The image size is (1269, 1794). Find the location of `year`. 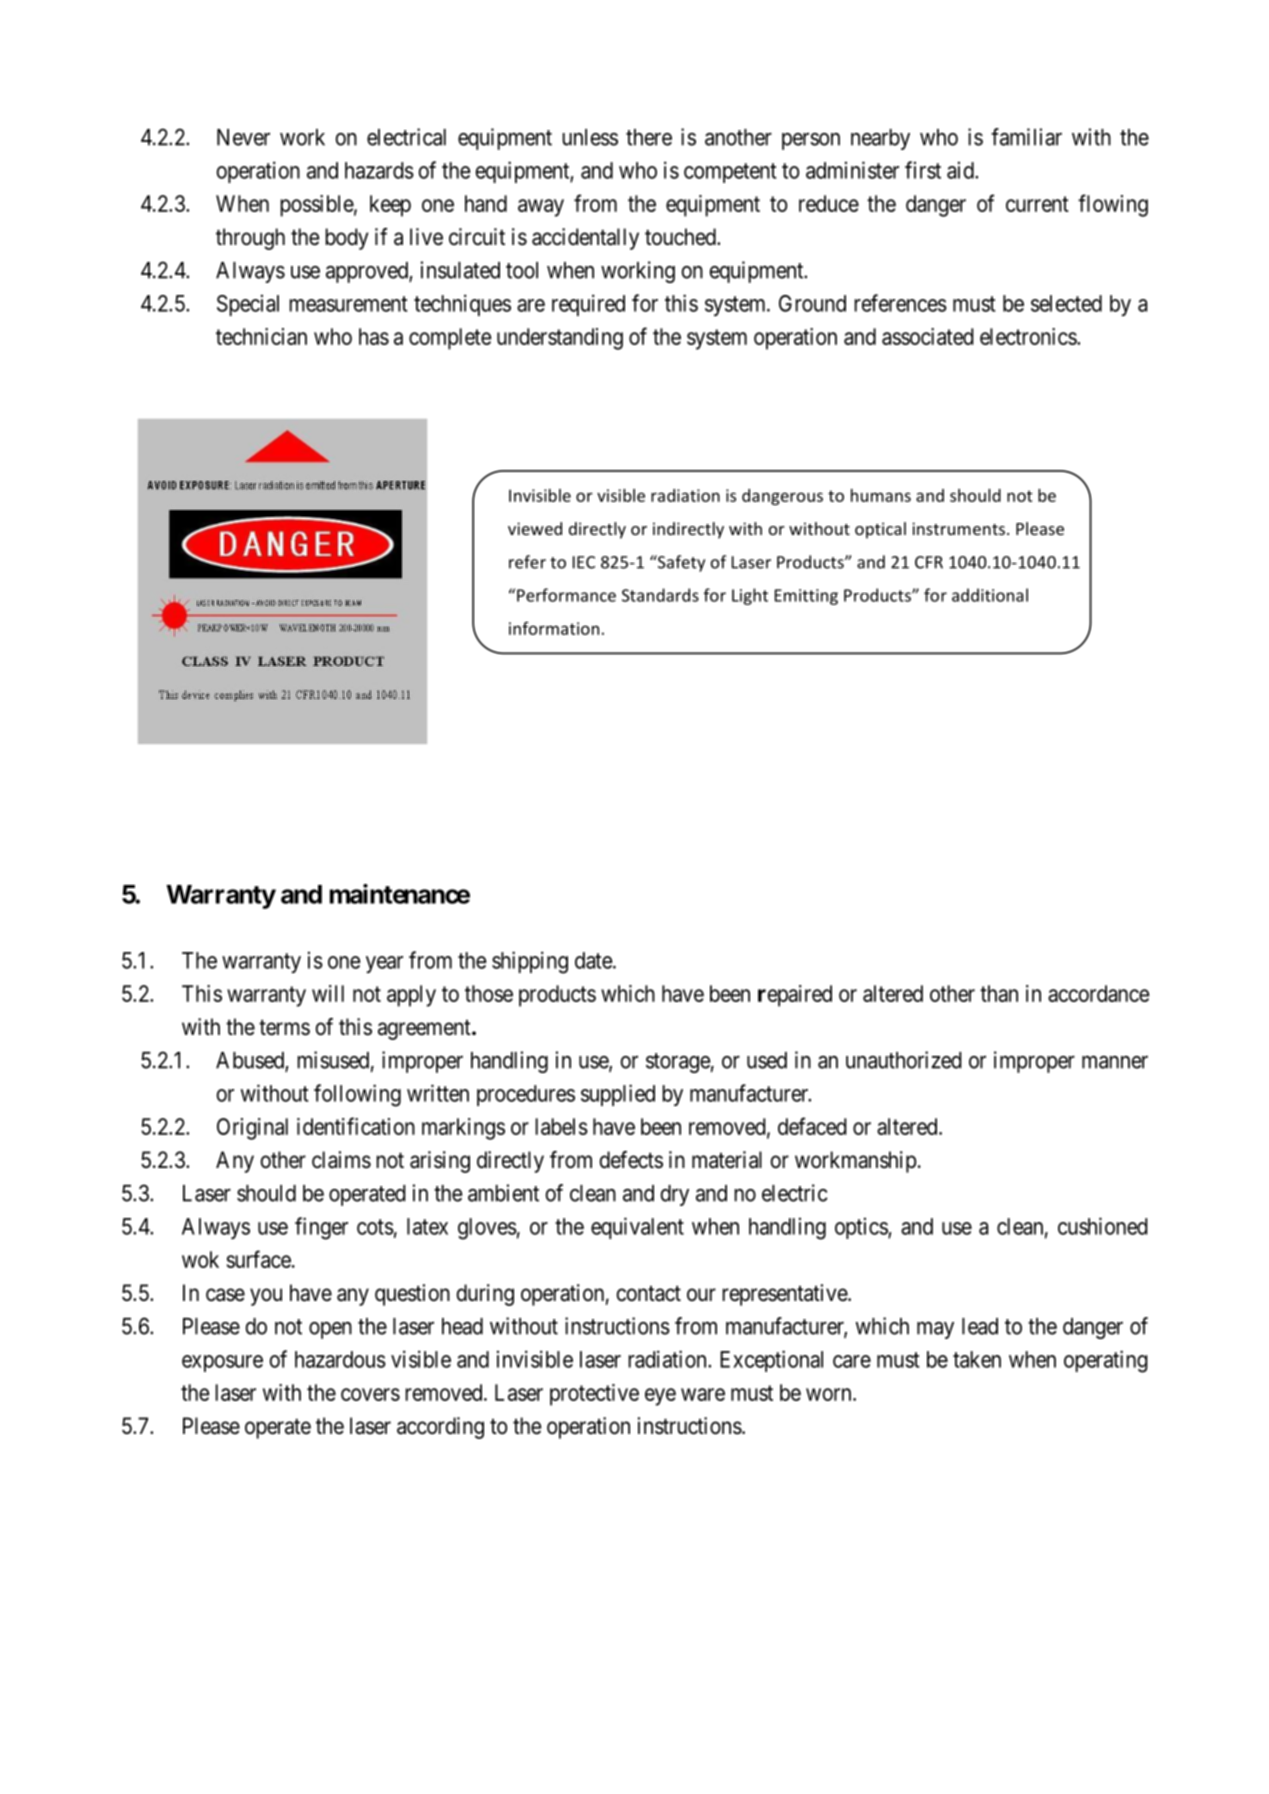

year is located at coordinates (384, 964).
